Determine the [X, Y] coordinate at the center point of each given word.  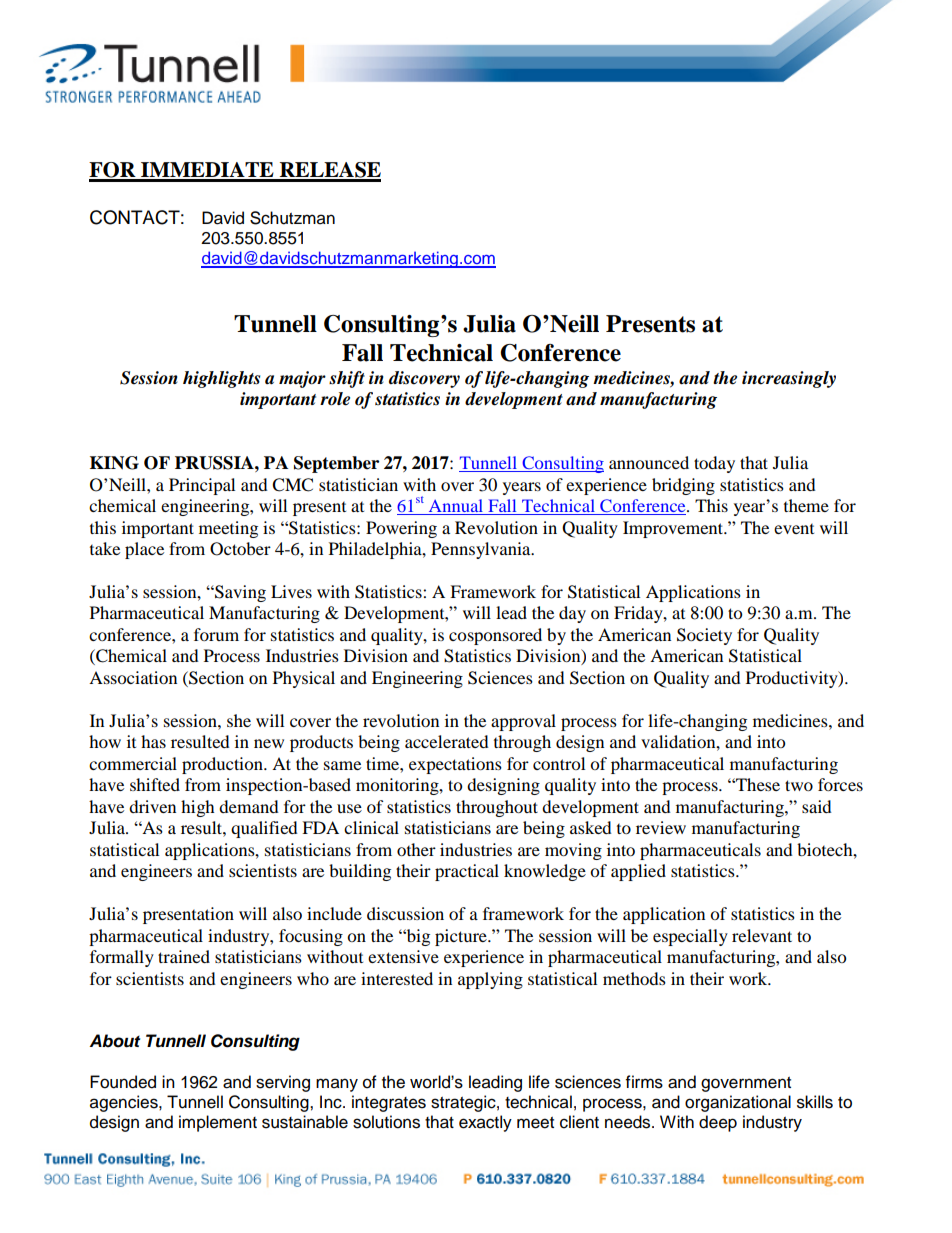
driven [152, 806]
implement [218, 1123]
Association [133, 677]
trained [184, 956]
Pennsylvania [482, 550]
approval [523, 722]
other [416, 849]
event [794, 529]
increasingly [789, 379]
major [302, 379]
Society [704, 636]
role [335, 399]
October [240, 549]
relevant [762, 935]
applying [490, 980]
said [817, 806]
